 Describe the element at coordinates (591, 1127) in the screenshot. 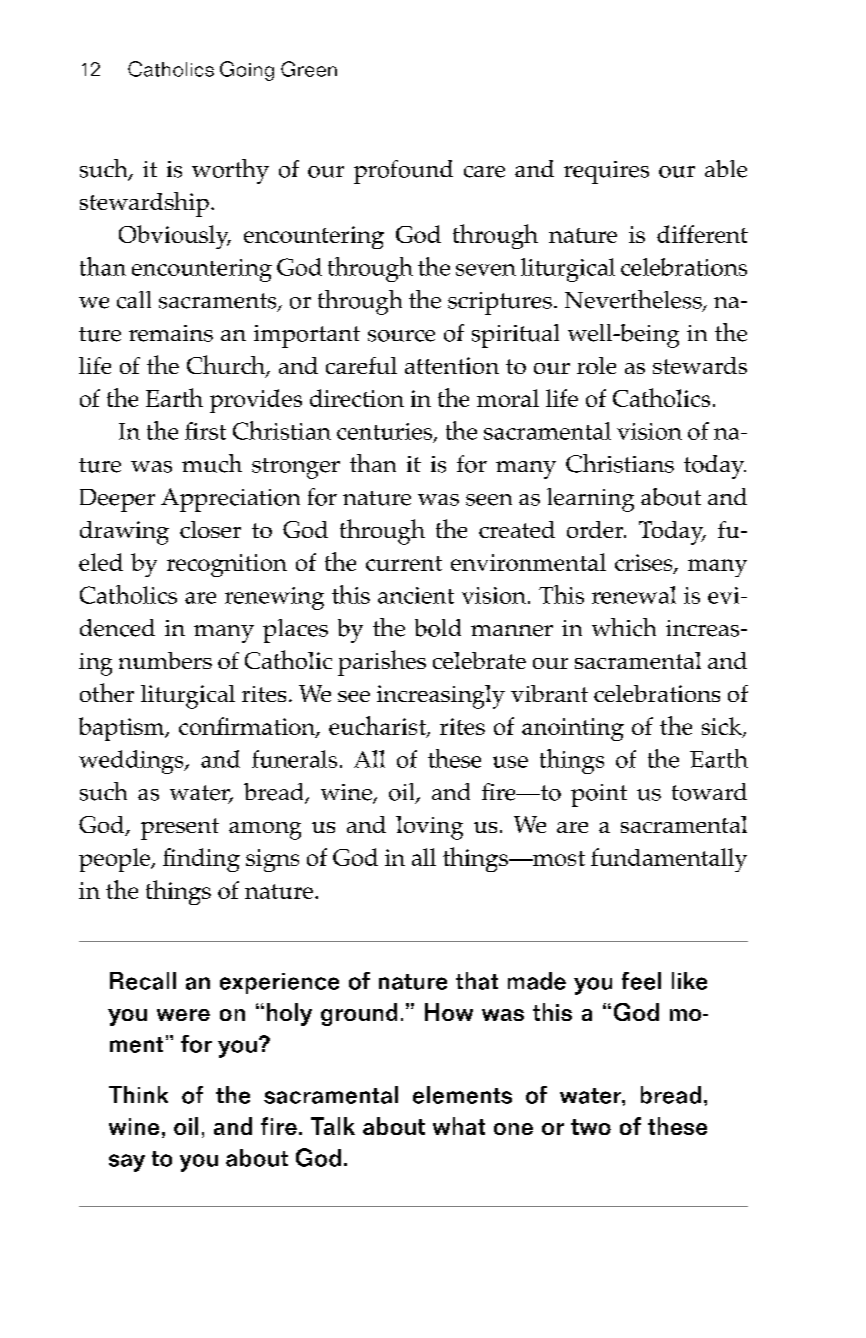

I see `two` at that location.
